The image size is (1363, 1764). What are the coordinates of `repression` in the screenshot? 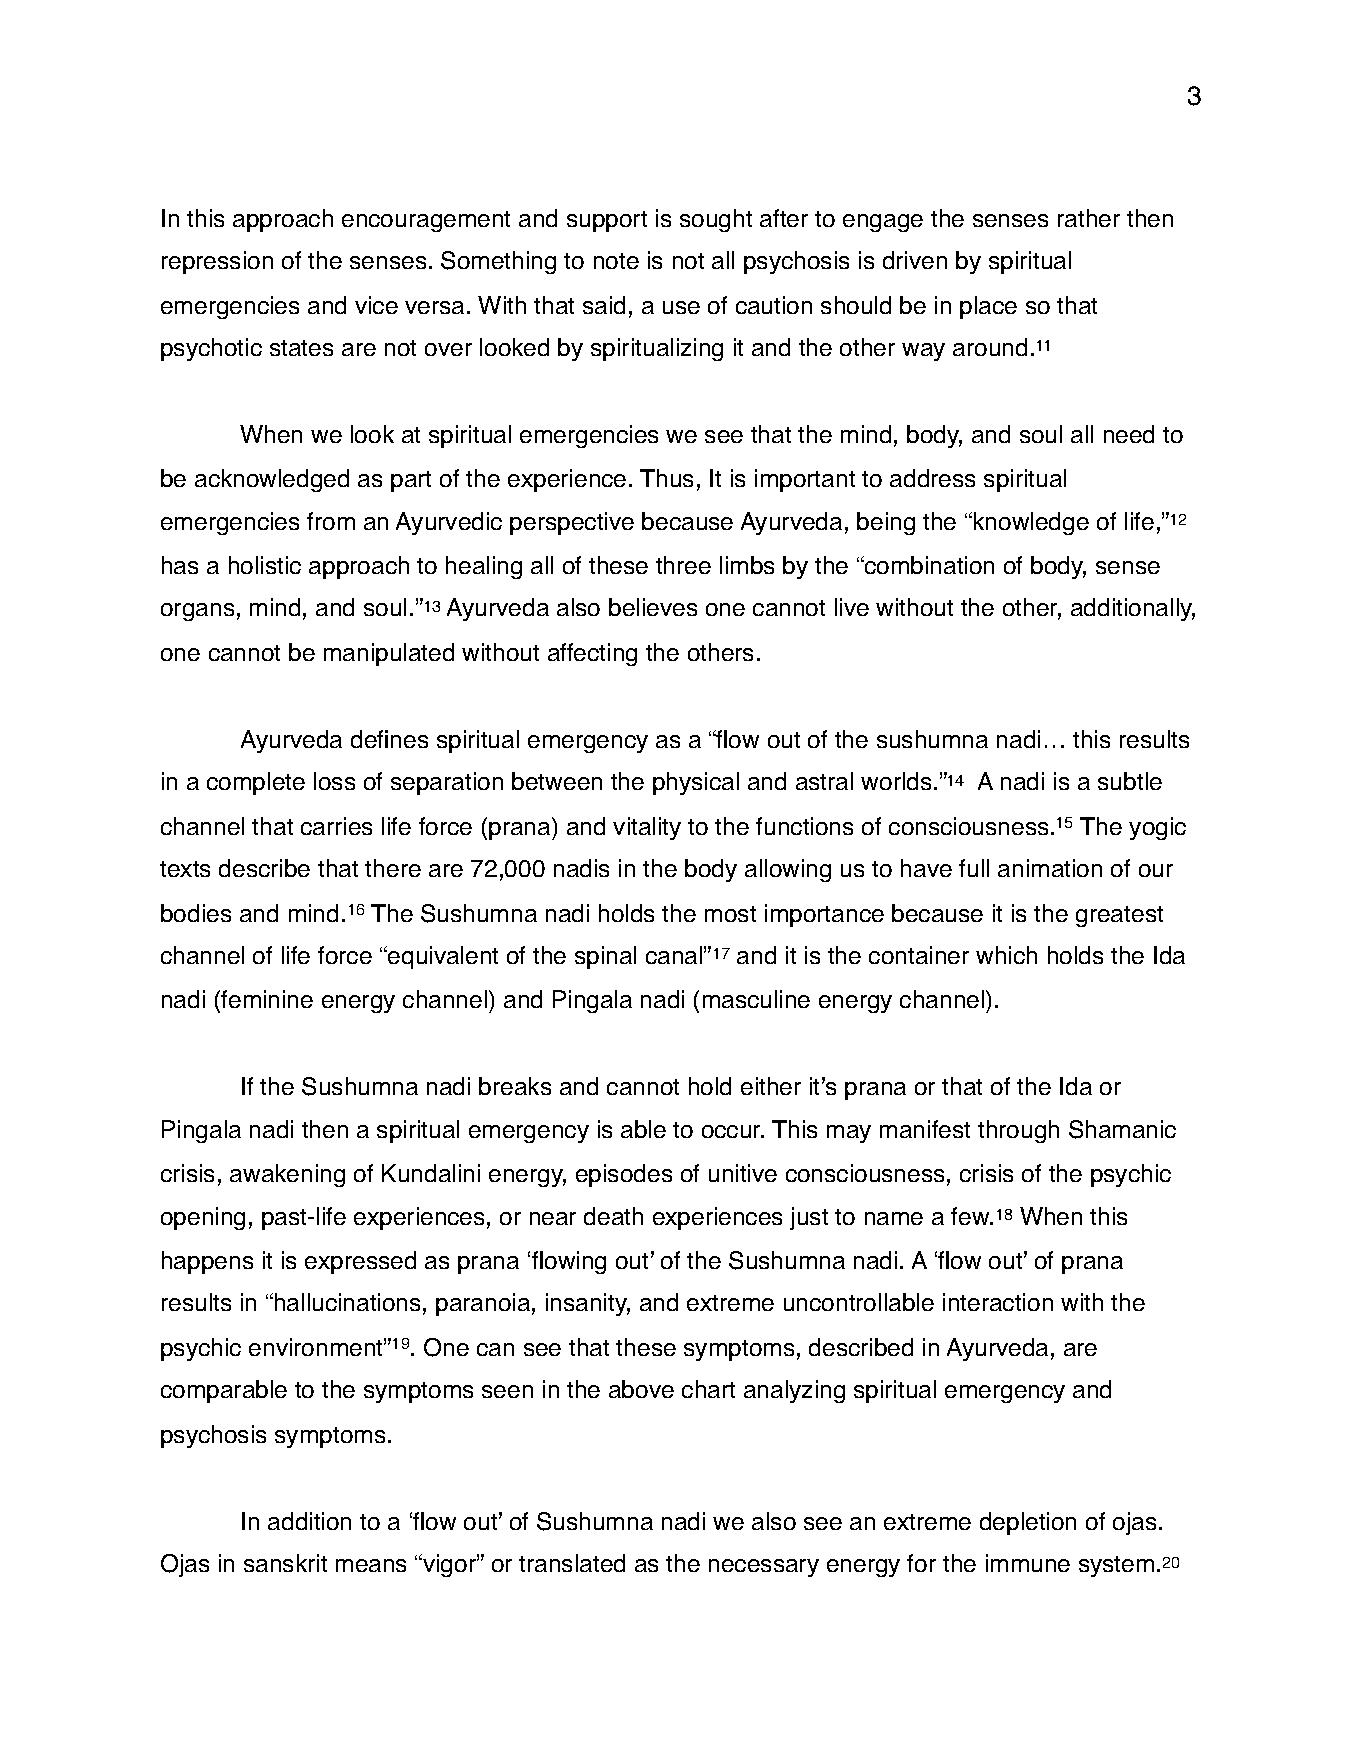 It's located at (217, 262).
